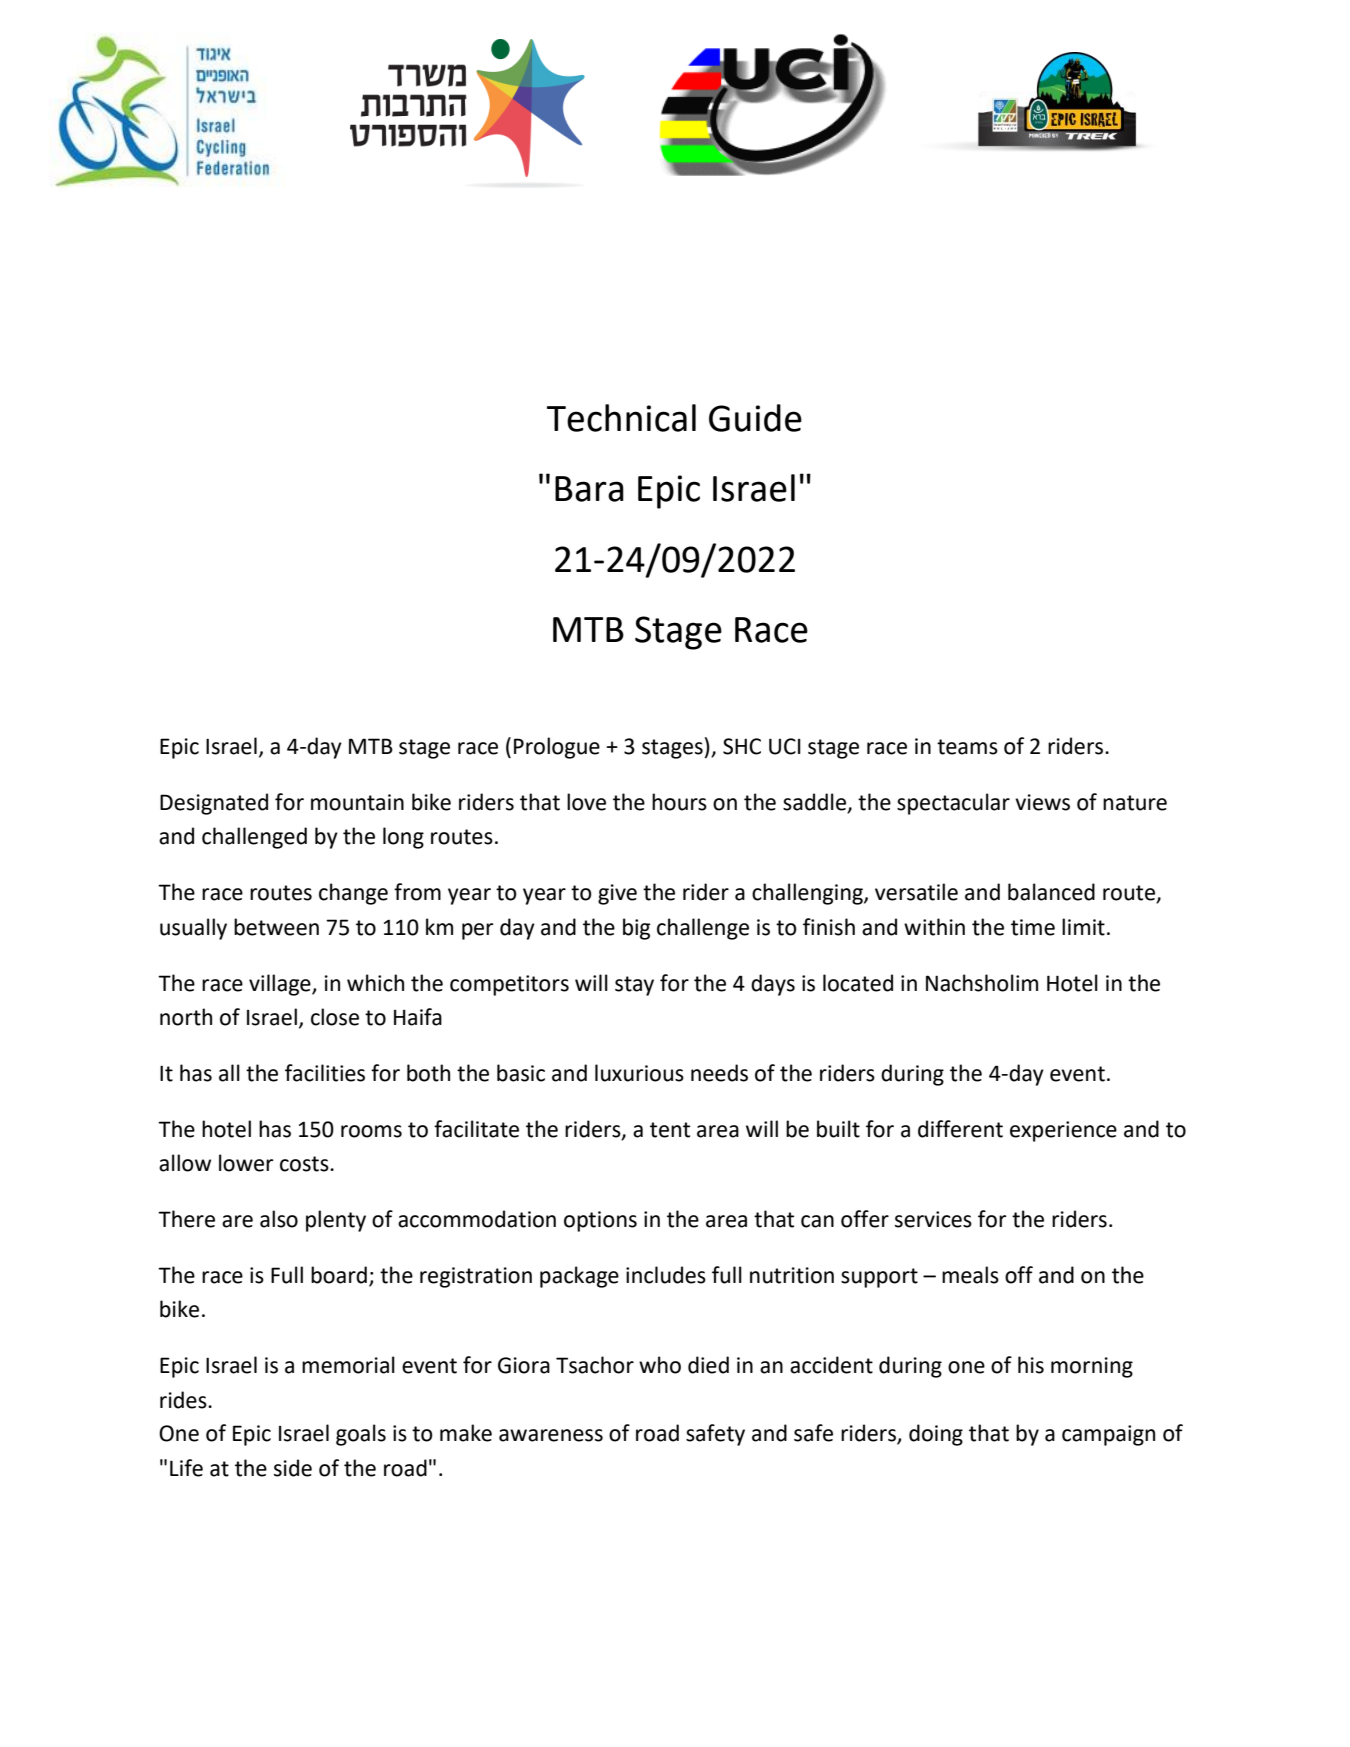 This image has width=1350, height=1747. What do you see at coordinates (589, 489) in the image?
I see `Bara` at bounding box center [589, 489].
